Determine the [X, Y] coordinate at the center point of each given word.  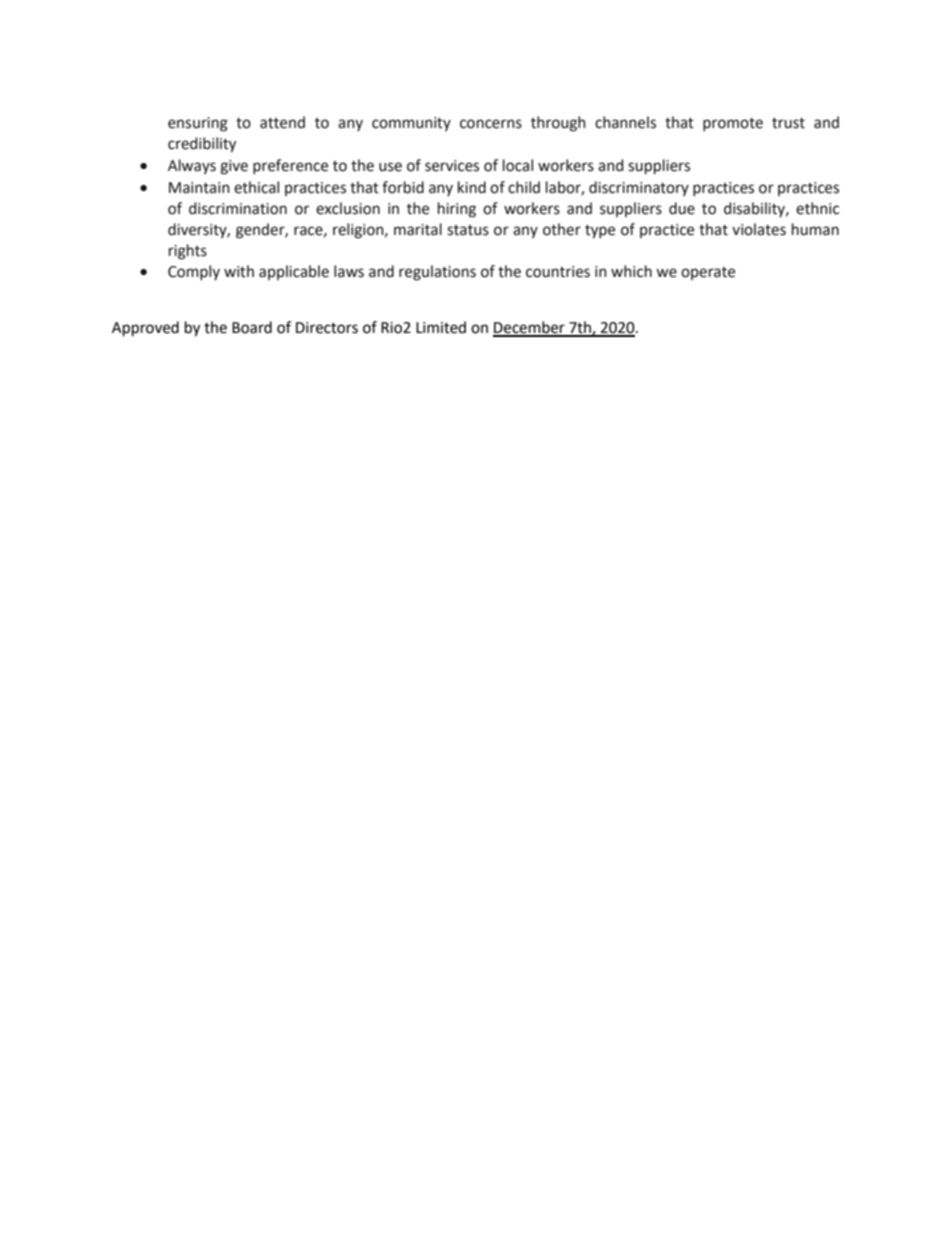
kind [472, 187]
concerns [491, 124]
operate [708, 273]
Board [252, 327]
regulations [437, 273]
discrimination [238, 208]
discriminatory [639, 188]
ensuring [198, 124]
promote [733, 124]
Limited [441, 327]
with [239, 271]
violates [759, 229]
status [468, 230]
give [234, 167]
